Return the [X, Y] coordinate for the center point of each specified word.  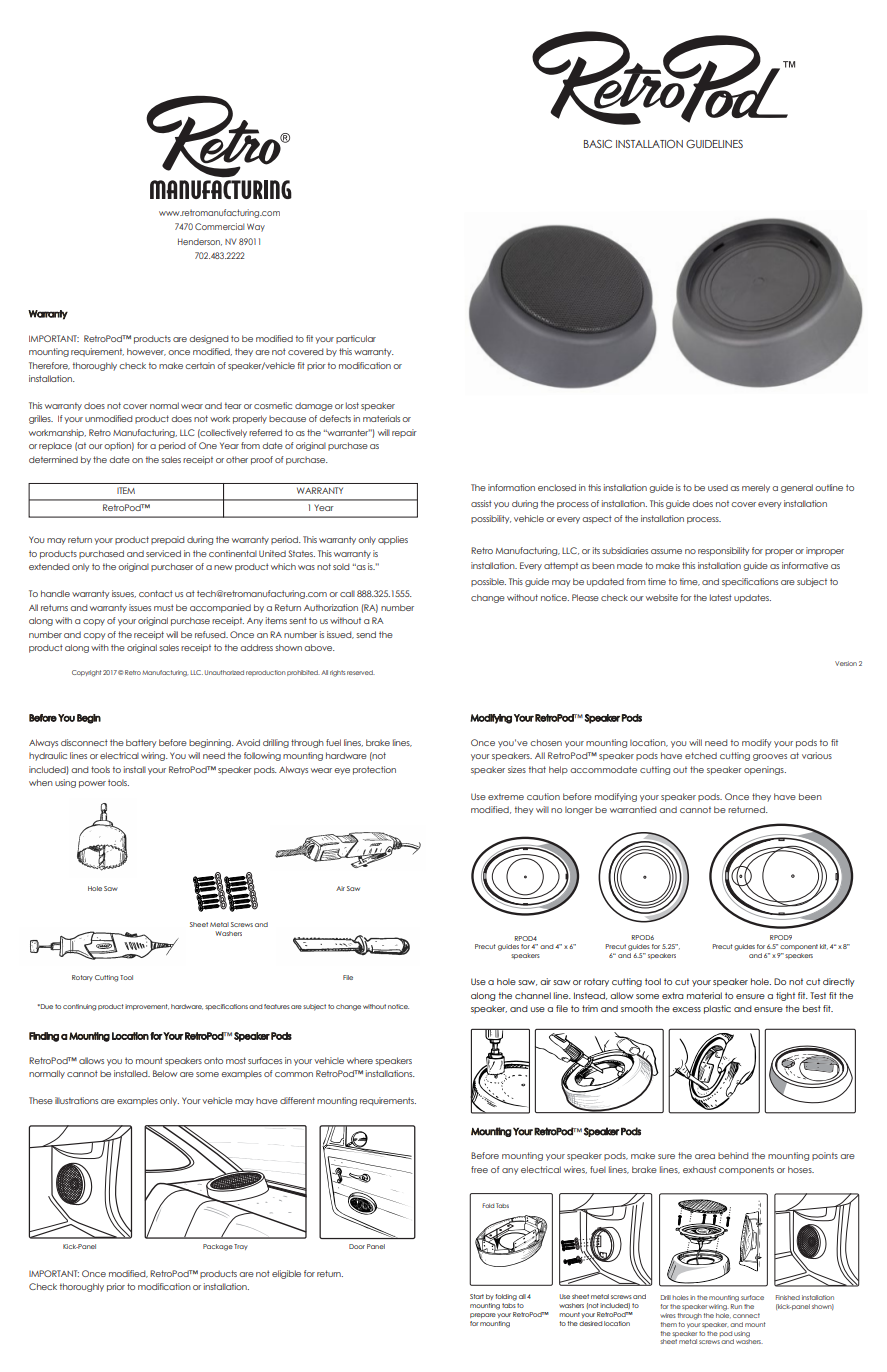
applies [393, 540]
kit [824, 946]
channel [533, 995]
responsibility [723, 551]
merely [756, 488]
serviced [163, 553]
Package [218, 1247]
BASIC [598, 143]
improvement [147, 1007]
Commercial [219, 226]
